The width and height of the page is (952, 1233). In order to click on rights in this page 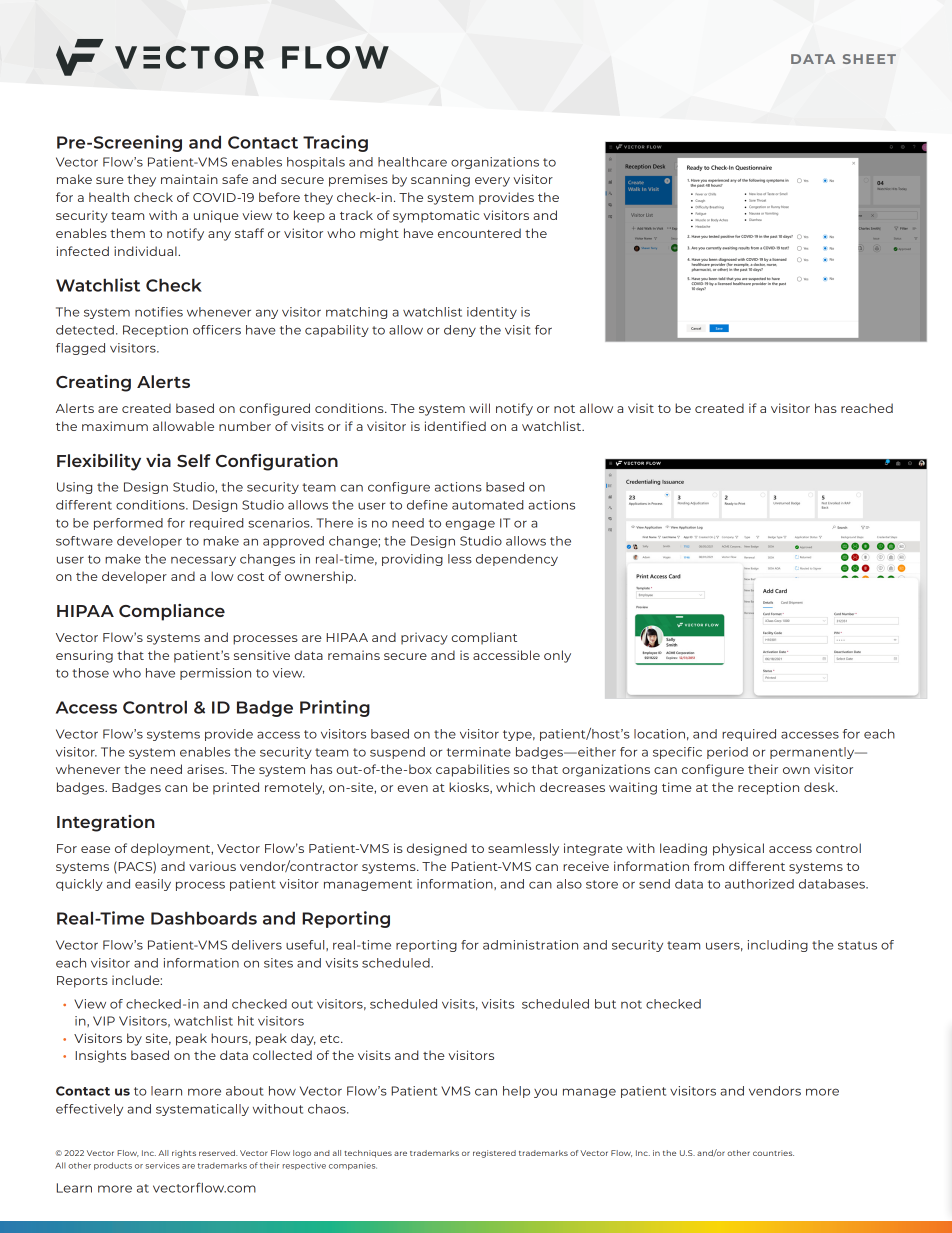, I will do `click(184, 1154)`.
